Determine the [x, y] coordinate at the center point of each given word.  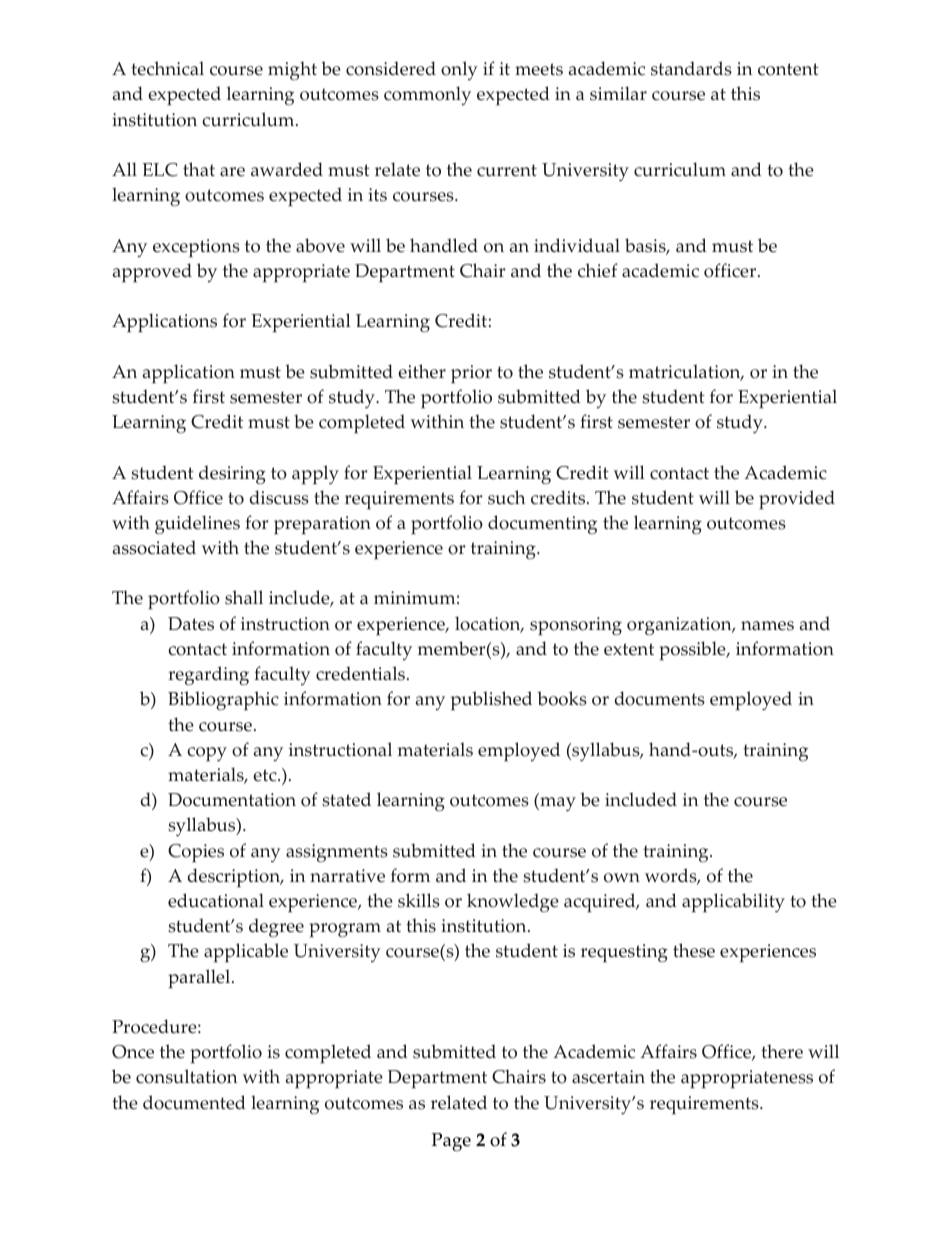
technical [167, 68]
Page [451, 1142]
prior [471, 374]
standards [691, 68]
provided [797, 500]
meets [539, 69]
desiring [232, 474]
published [491, 701]
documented [194, 1102]
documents [660, 698]
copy [207, 754]
